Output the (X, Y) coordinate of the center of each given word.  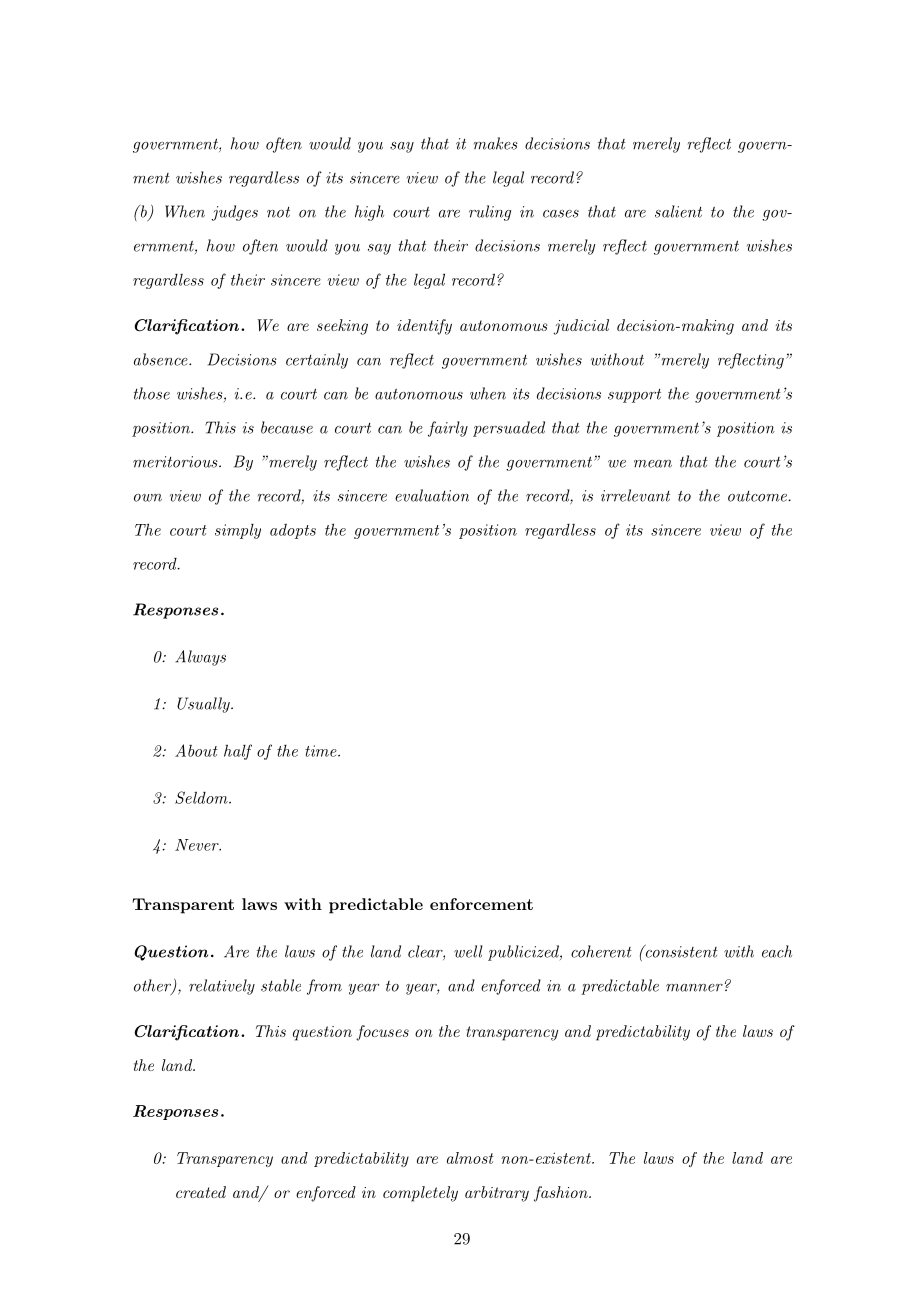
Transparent (183, 906)
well (468, 951)
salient (678, 211)
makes (496, 143)
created (201, 1192)
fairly (448, 429)
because (287, 427)
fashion (562, 1194)
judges (234, 213)
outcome (758, 496)
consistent (680, 951)
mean (653, 464)
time (322, 751)
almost (470, 1158)
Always (200, 658)
